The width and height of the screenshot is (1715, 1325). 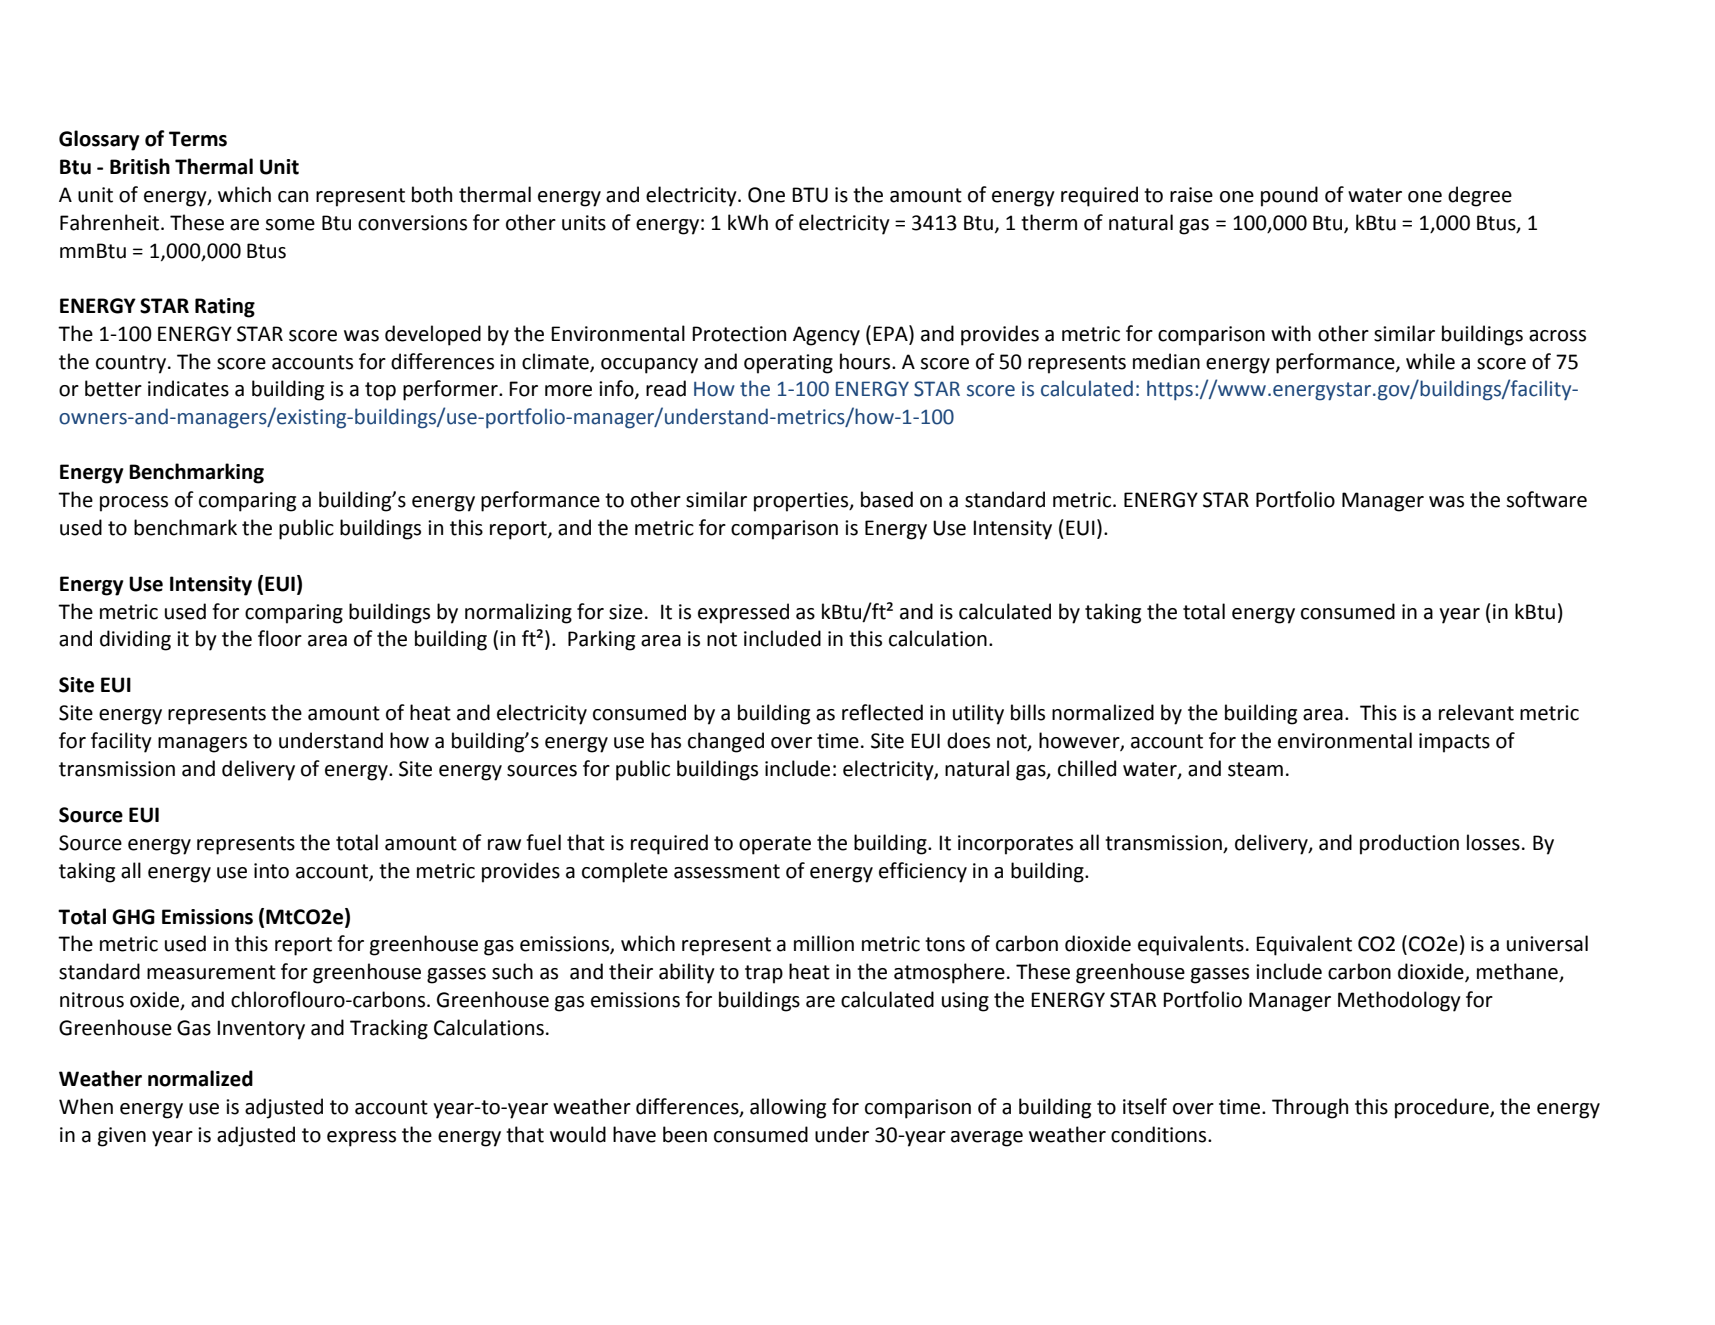 I want to click on pound, so click(x=1289, y=196).
